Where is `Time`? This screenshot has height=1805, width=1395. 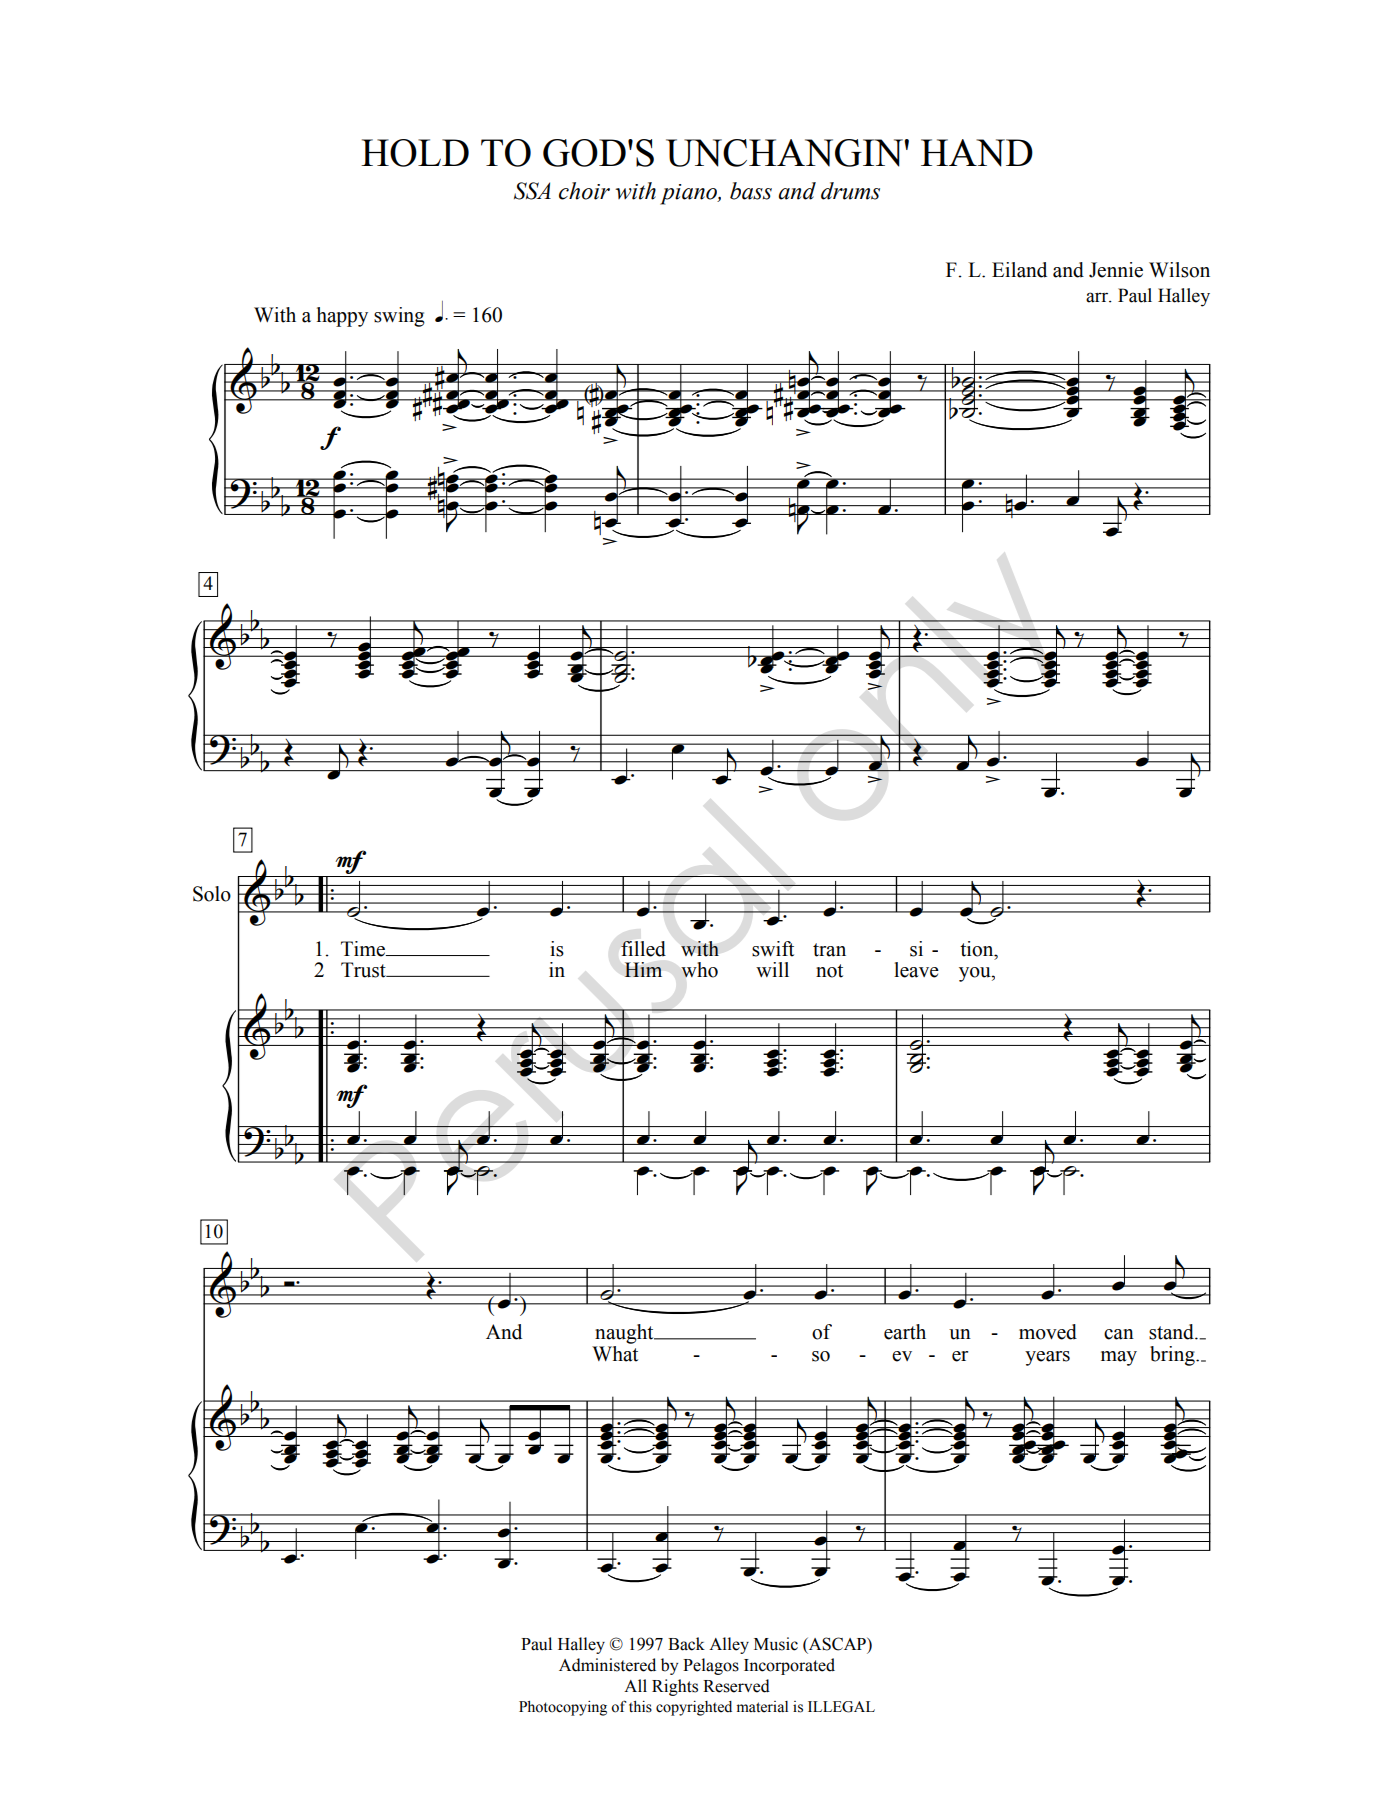 Time is located at coordinates (364, 949).
